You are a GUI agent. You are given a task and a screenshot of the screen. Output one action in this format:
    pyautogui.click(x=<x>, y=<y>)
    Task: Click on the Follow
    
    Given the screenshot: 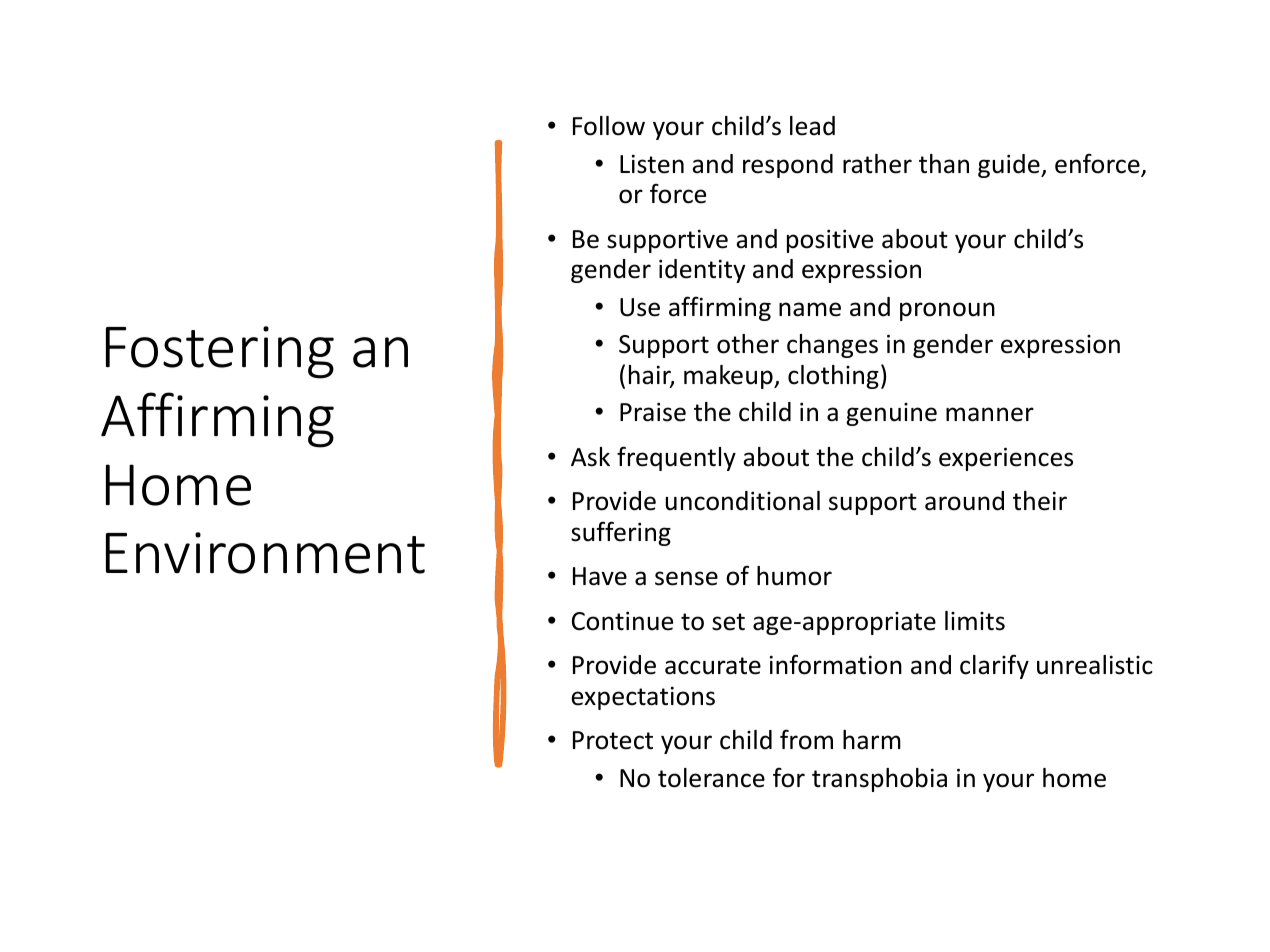 What is the action you would take?
    pyautogui.click(x=609, y=126)
